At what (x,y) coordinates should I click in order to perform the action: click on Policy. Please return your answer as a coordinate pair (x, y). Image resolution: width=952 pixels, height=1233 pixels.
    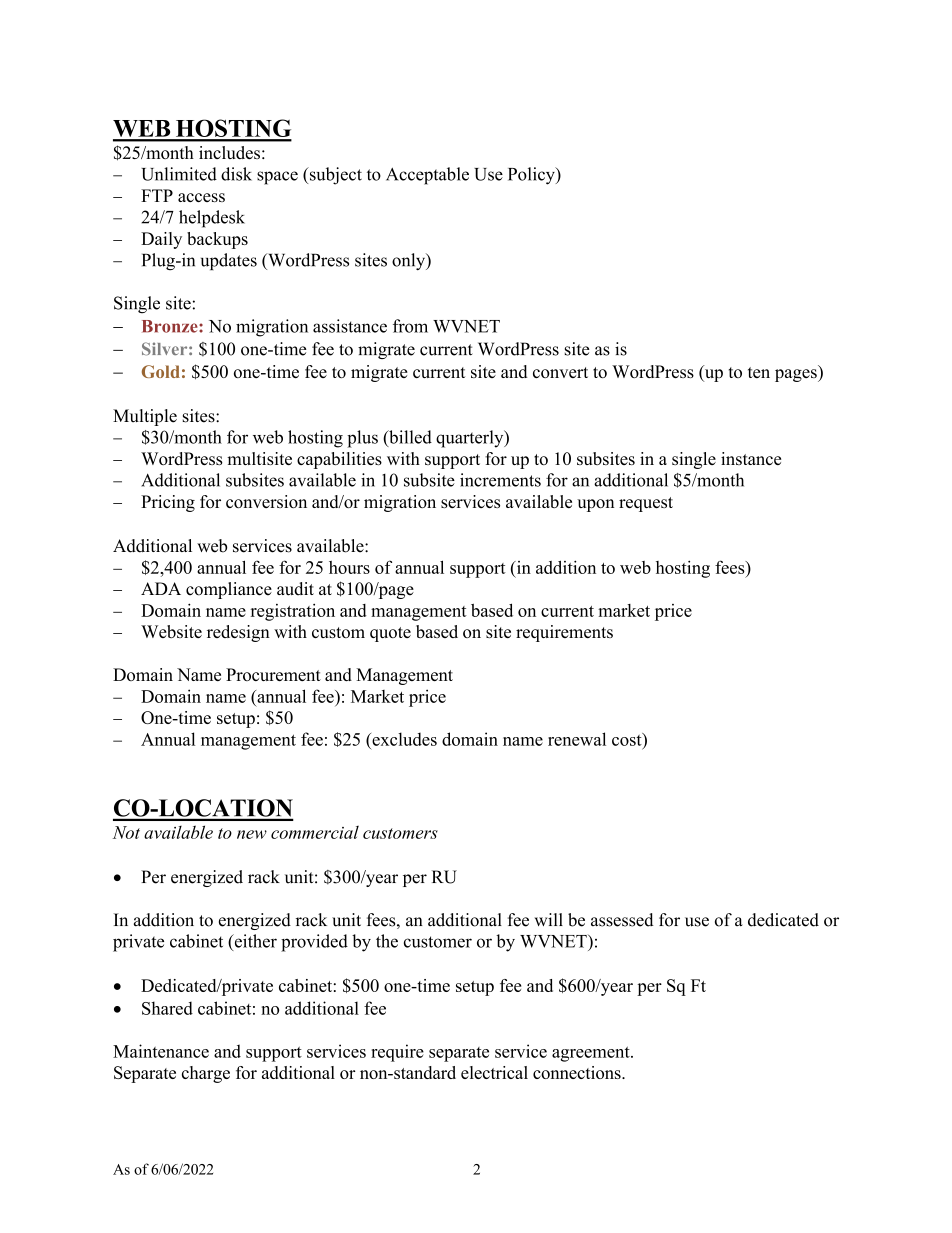
    Looking at the image, I should click on (532, 176).
